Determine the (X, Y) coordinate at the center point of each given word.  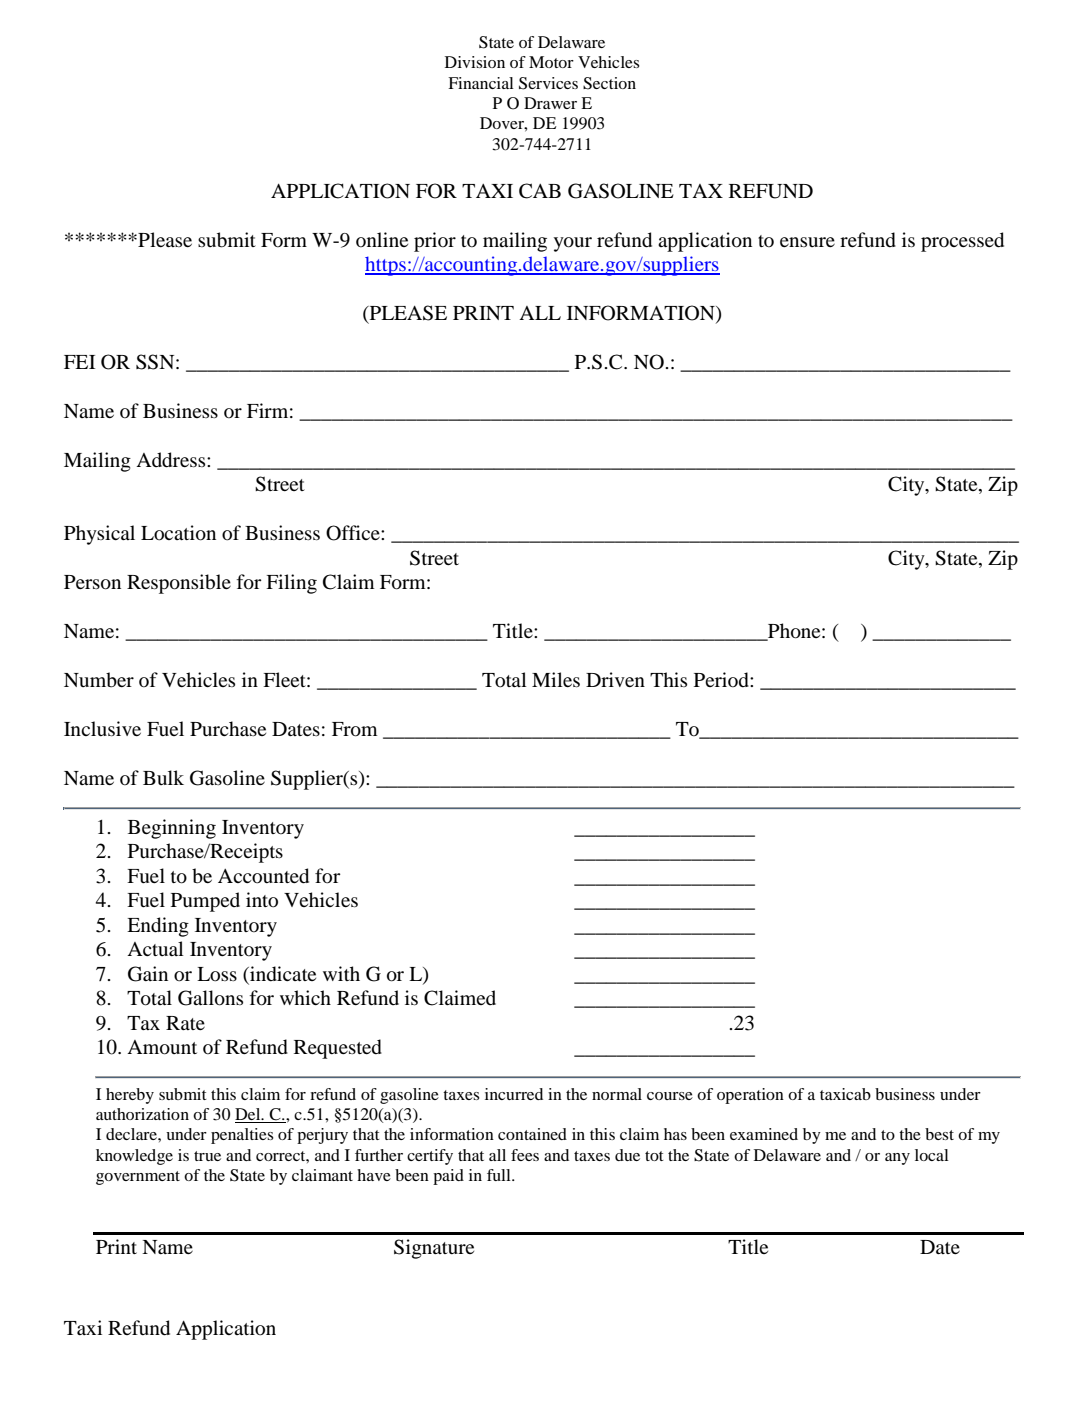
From (355, 729)
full (500, 1175)
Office (354, 533)
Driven (615, 679)
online (382, 239)
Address (172, 460)
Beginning (172, 829)
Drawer (550, 103)
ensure (807, 242)
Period (722, 680)
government (138, 1178)
